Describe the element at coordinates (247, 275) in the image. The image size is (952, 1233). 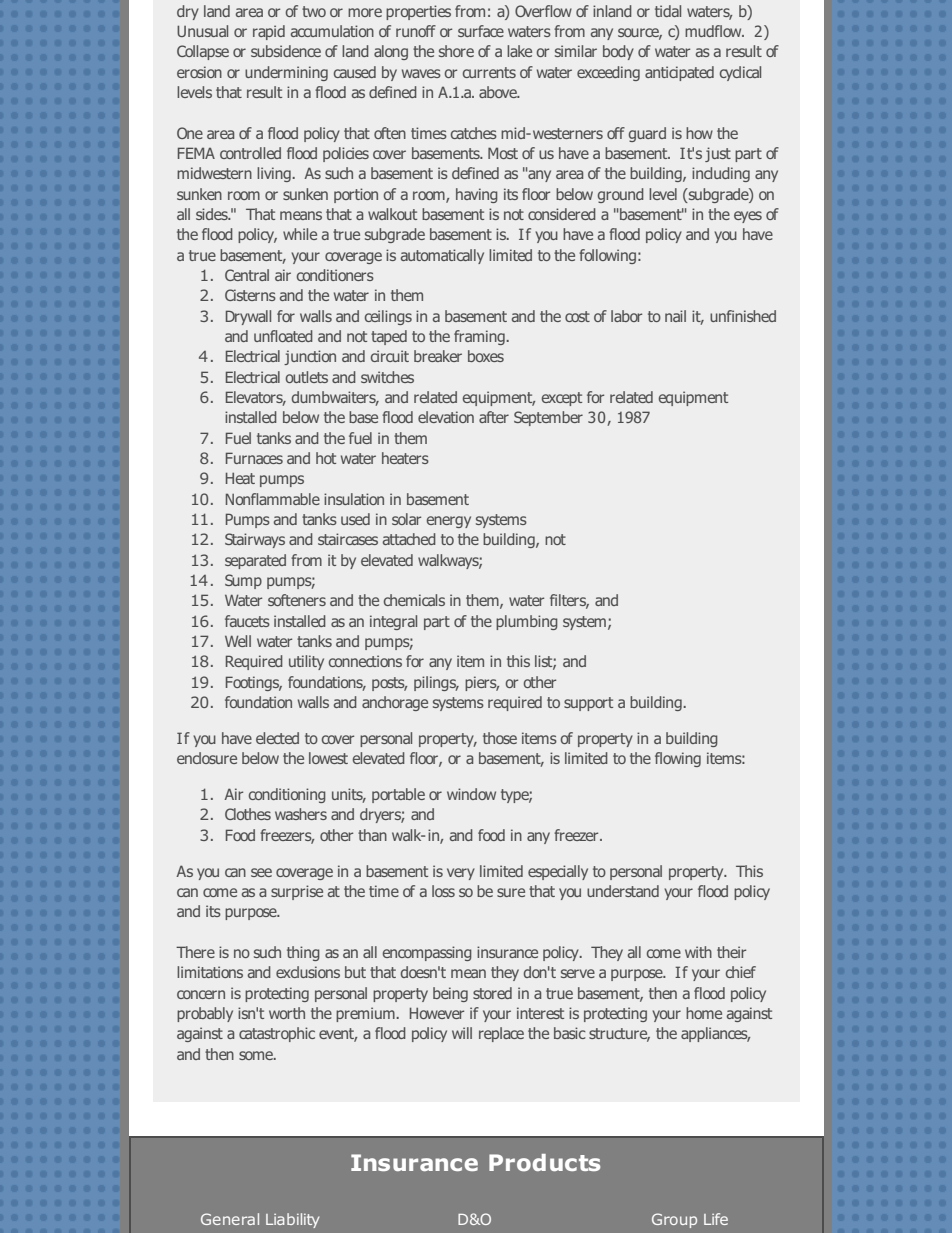
I see `Central` at that location.
